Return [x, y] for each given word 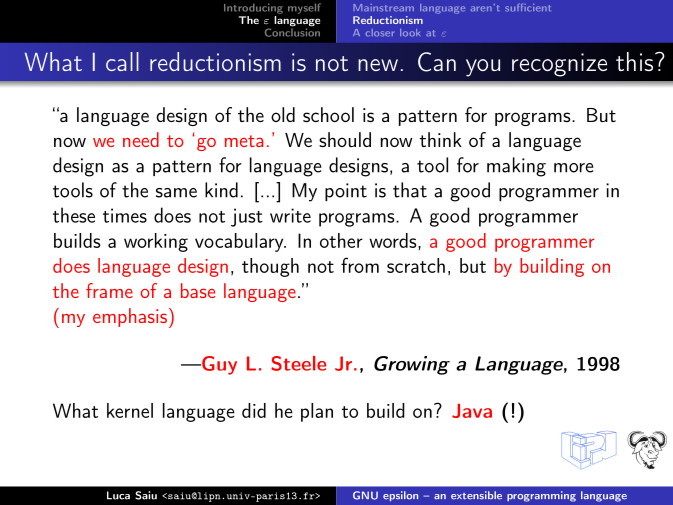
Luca [118, 495]
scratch [416, 265]
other [341, 240]
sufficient [528, 7]
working [156, 242]
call [122, 61]
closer [380, 33]
